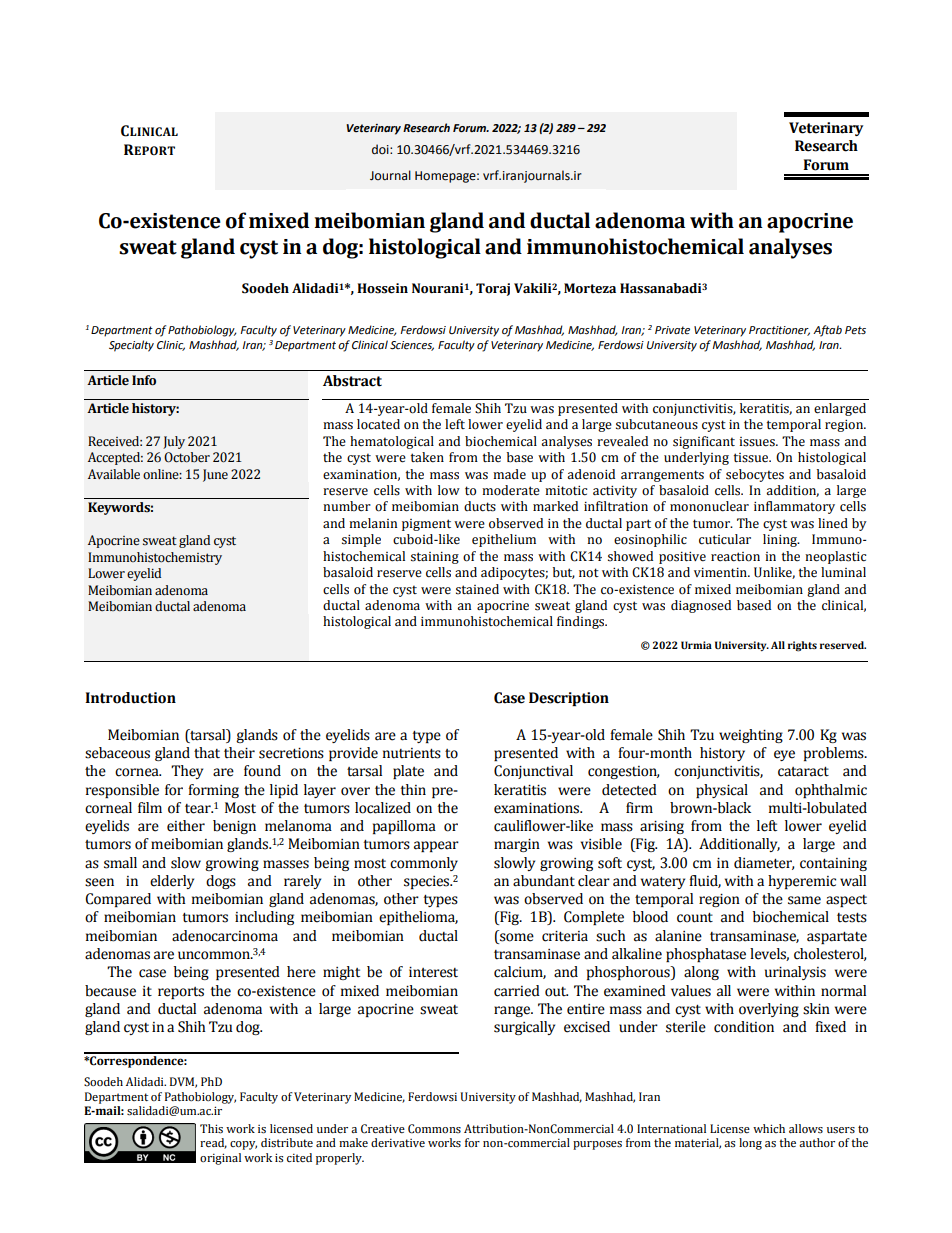  Describe the element at coordinates (211, 1129) in the screenshot. I see `This` at that location.
